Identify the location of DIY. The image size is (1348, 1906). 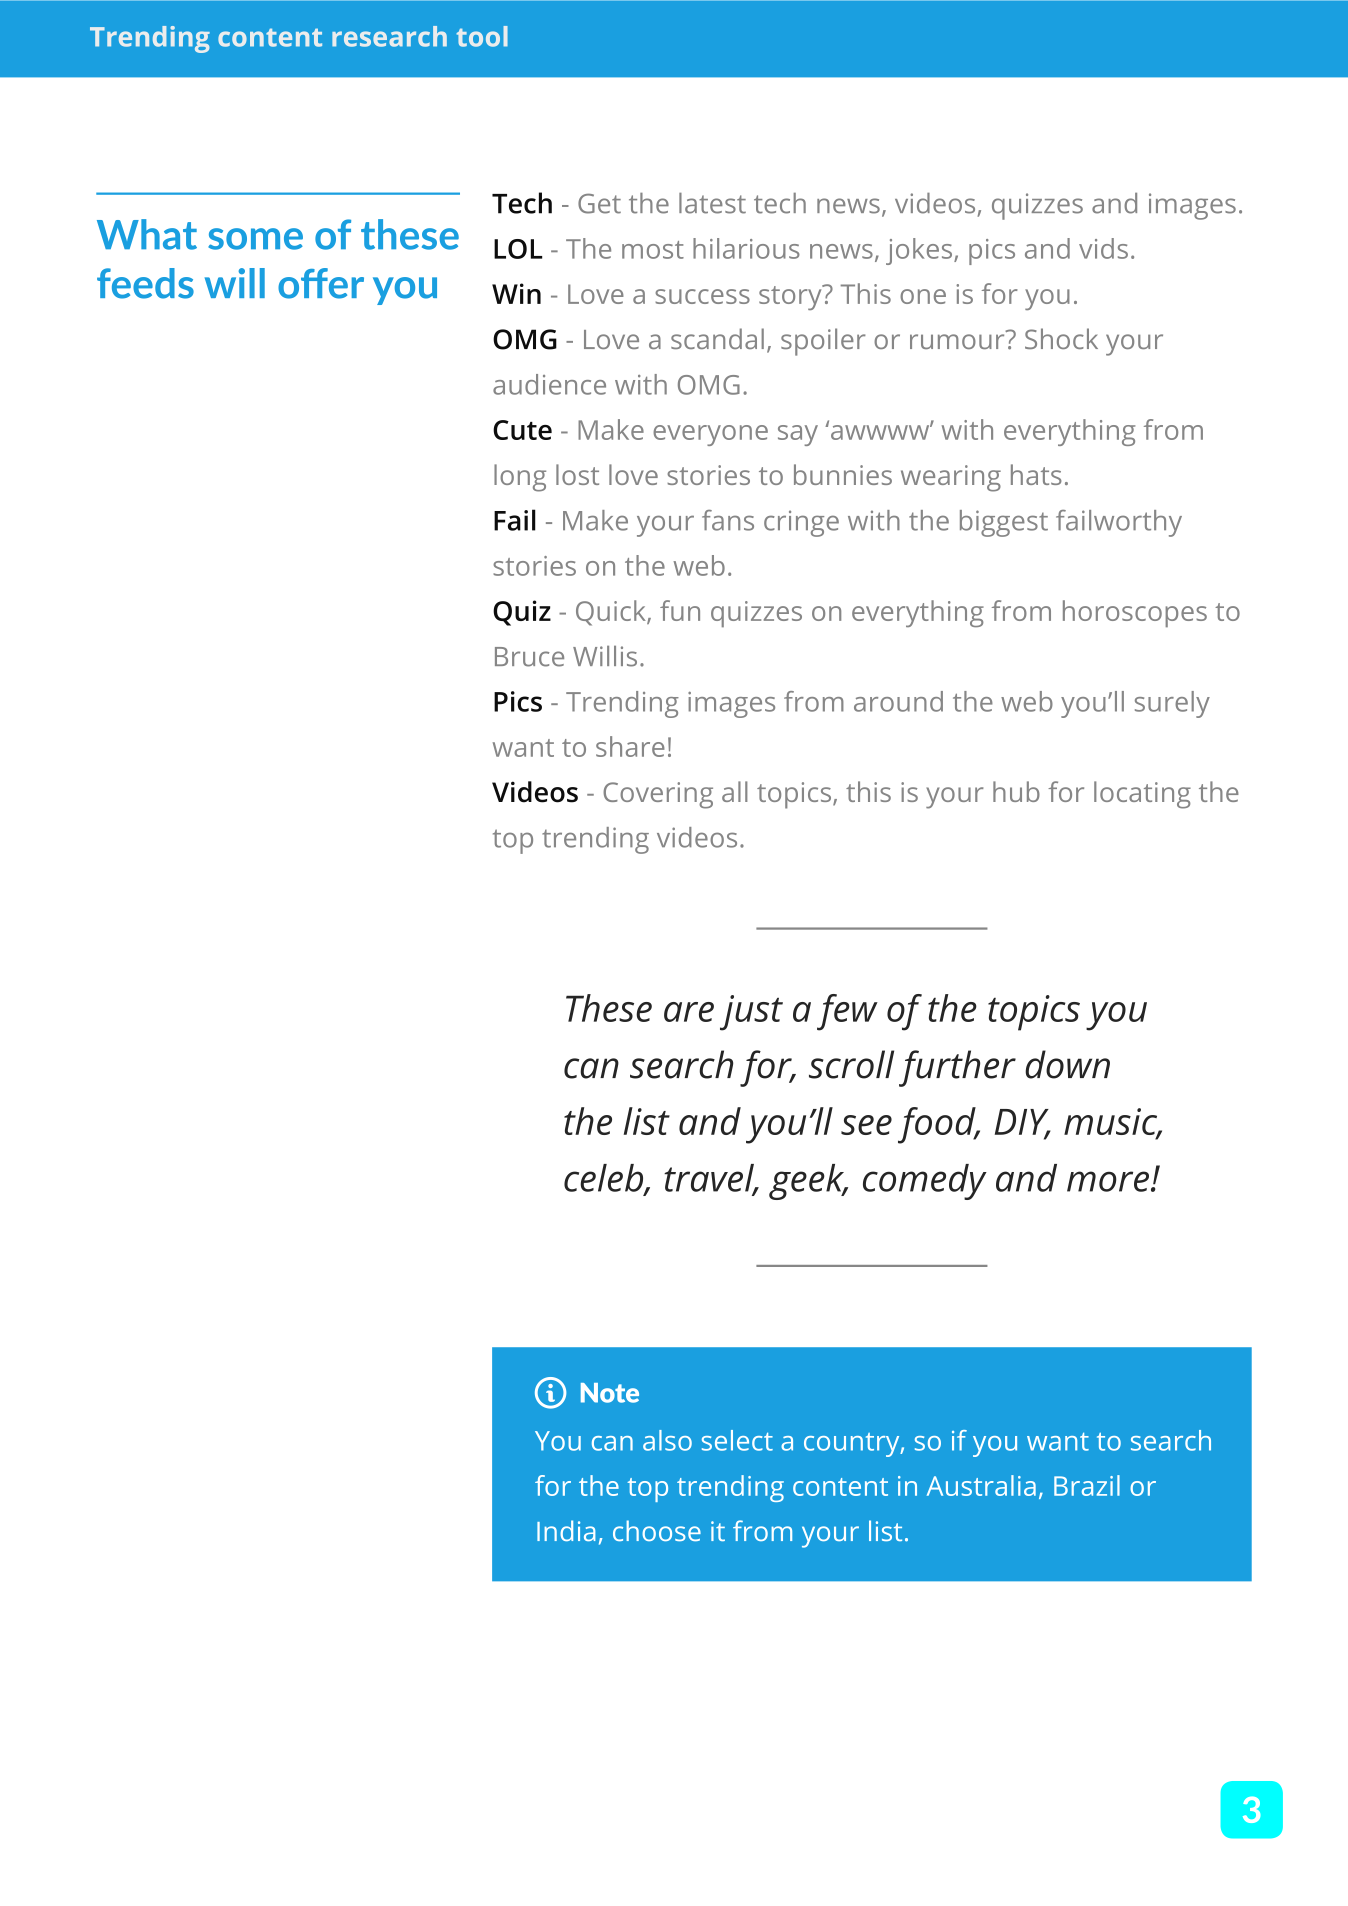
(1023, 1123).
